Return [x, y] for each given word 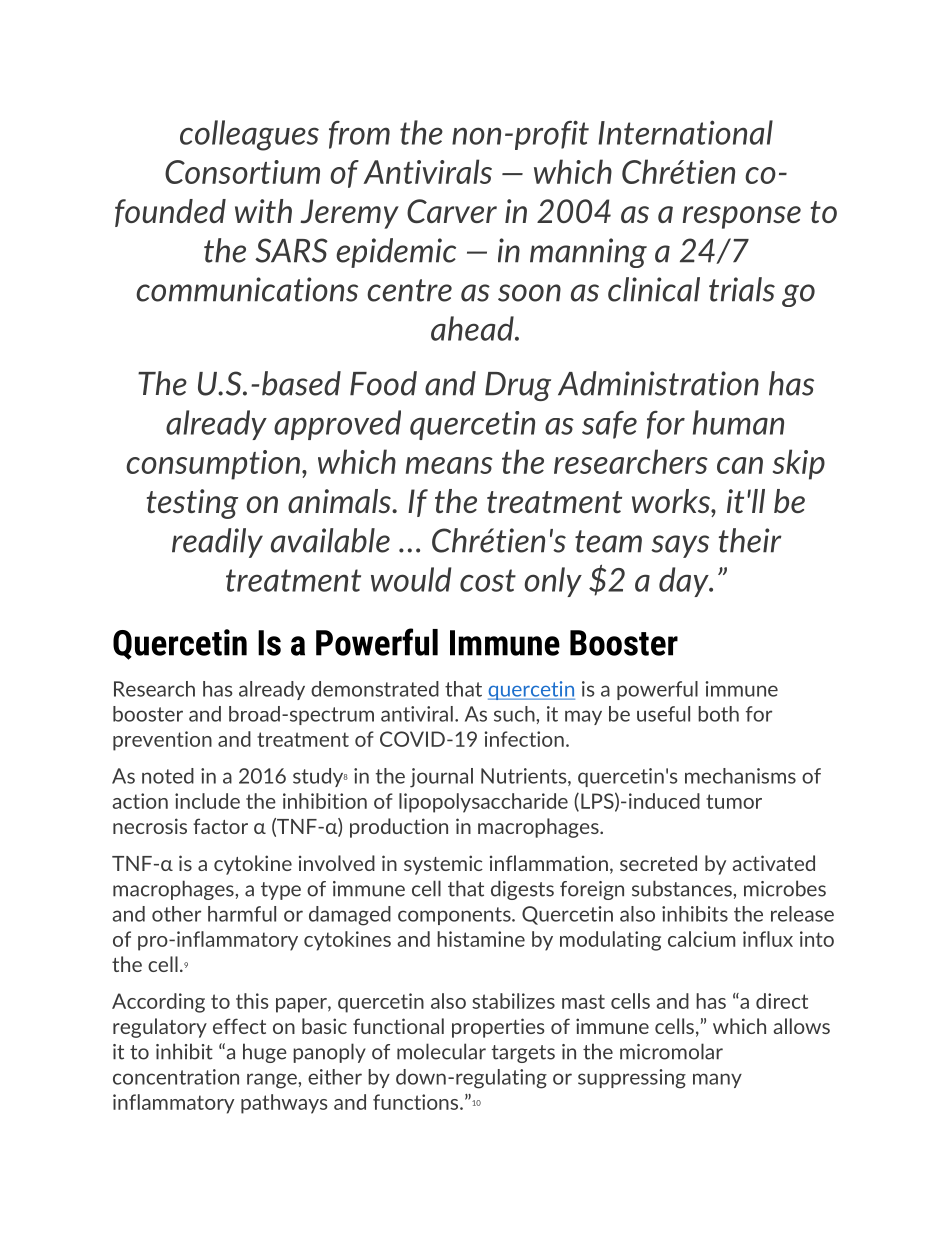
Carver [452, 211]
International [685, 132]
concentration [176, 1077]
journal [441, 778]
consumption [213, 465]
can [740, 465]
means [449, 465]
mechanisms [740, 776]
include [207, 801]
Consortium [242, 172]
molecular [441, 1051]
